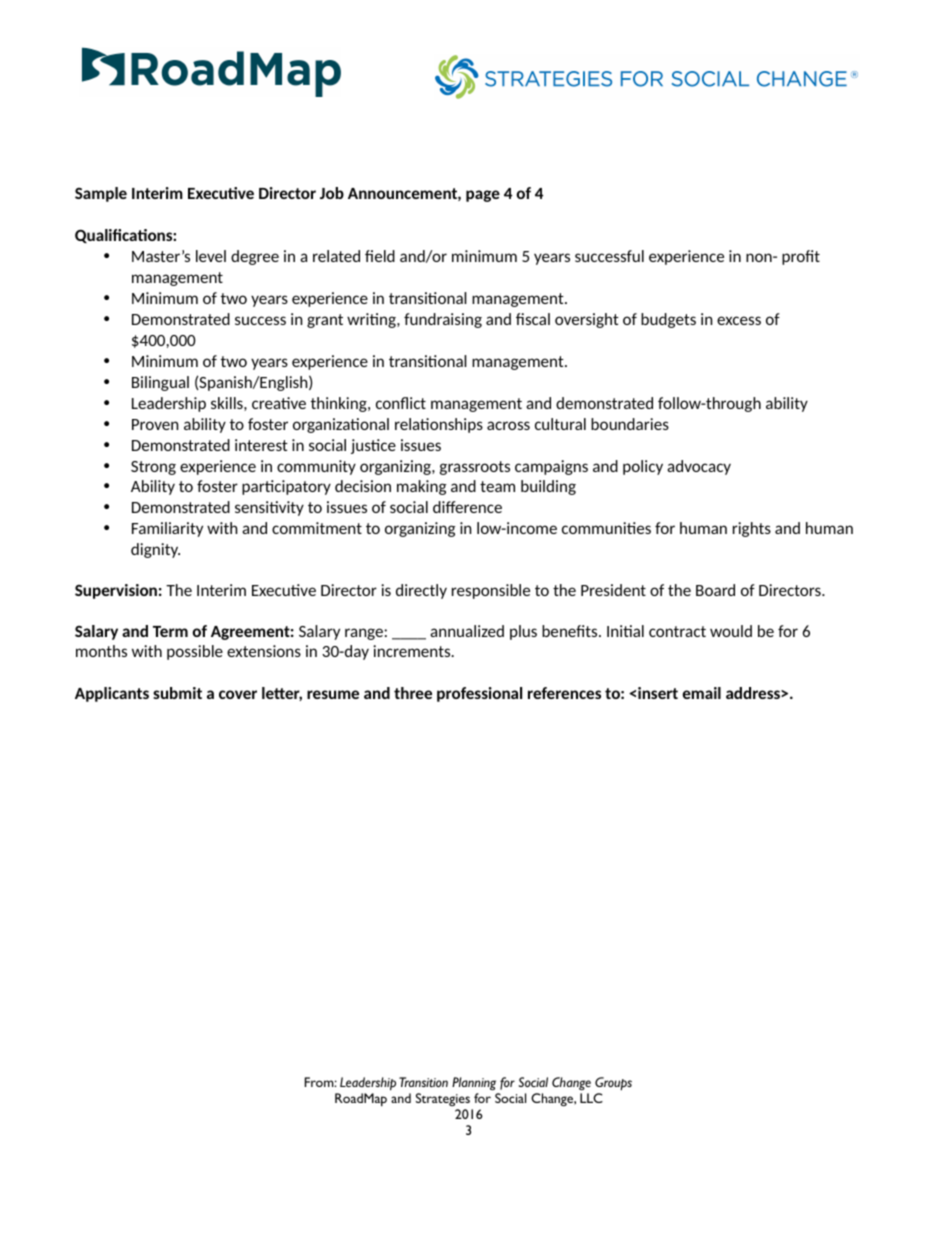 Image resolution: width=952 pixels, height=1233 pixels. I want to click on Strategies, so click(443, 1099).
